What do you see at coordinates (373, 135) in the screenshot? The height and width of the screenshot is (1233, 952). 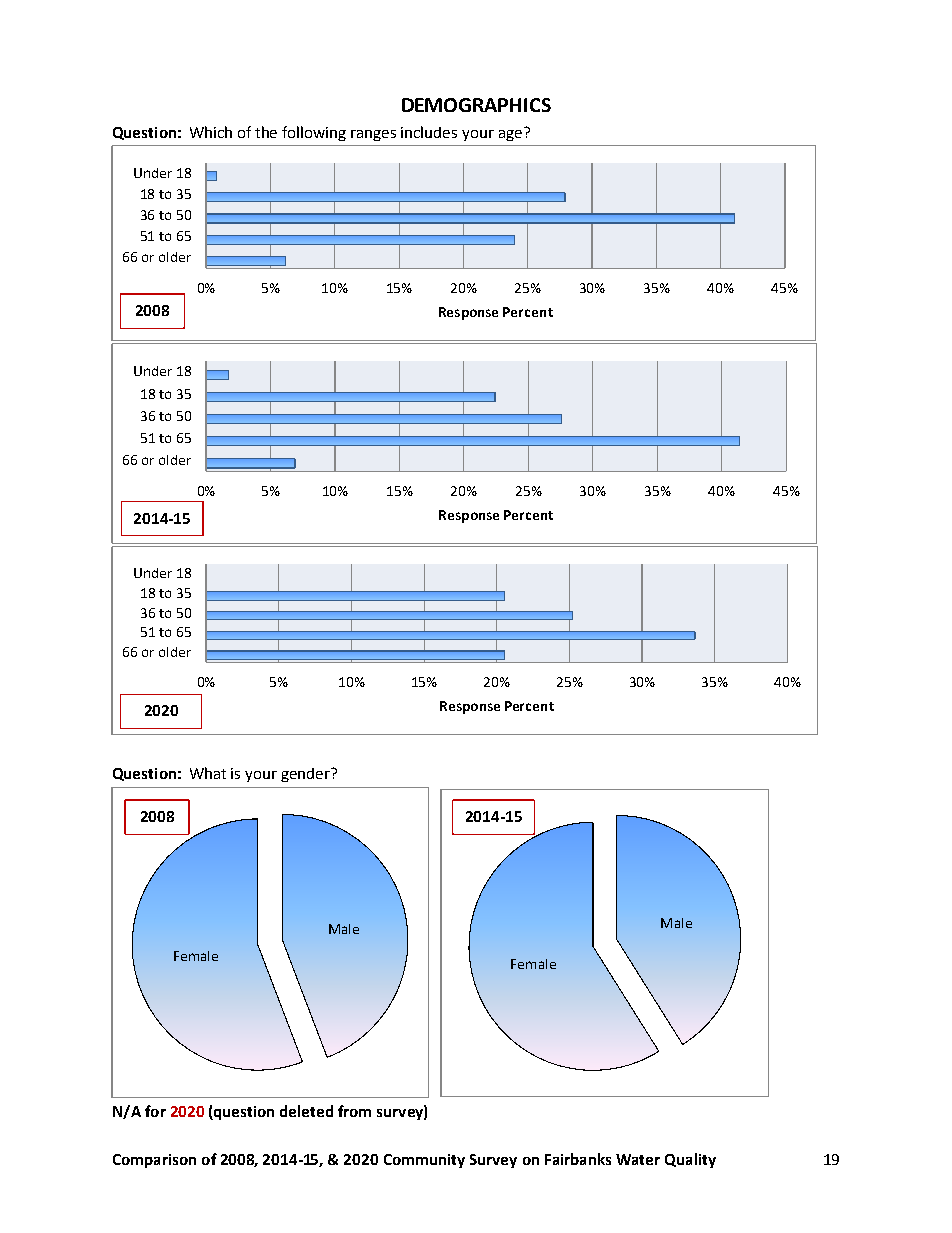 I see `ranges` at bounding box center [373, 135].
